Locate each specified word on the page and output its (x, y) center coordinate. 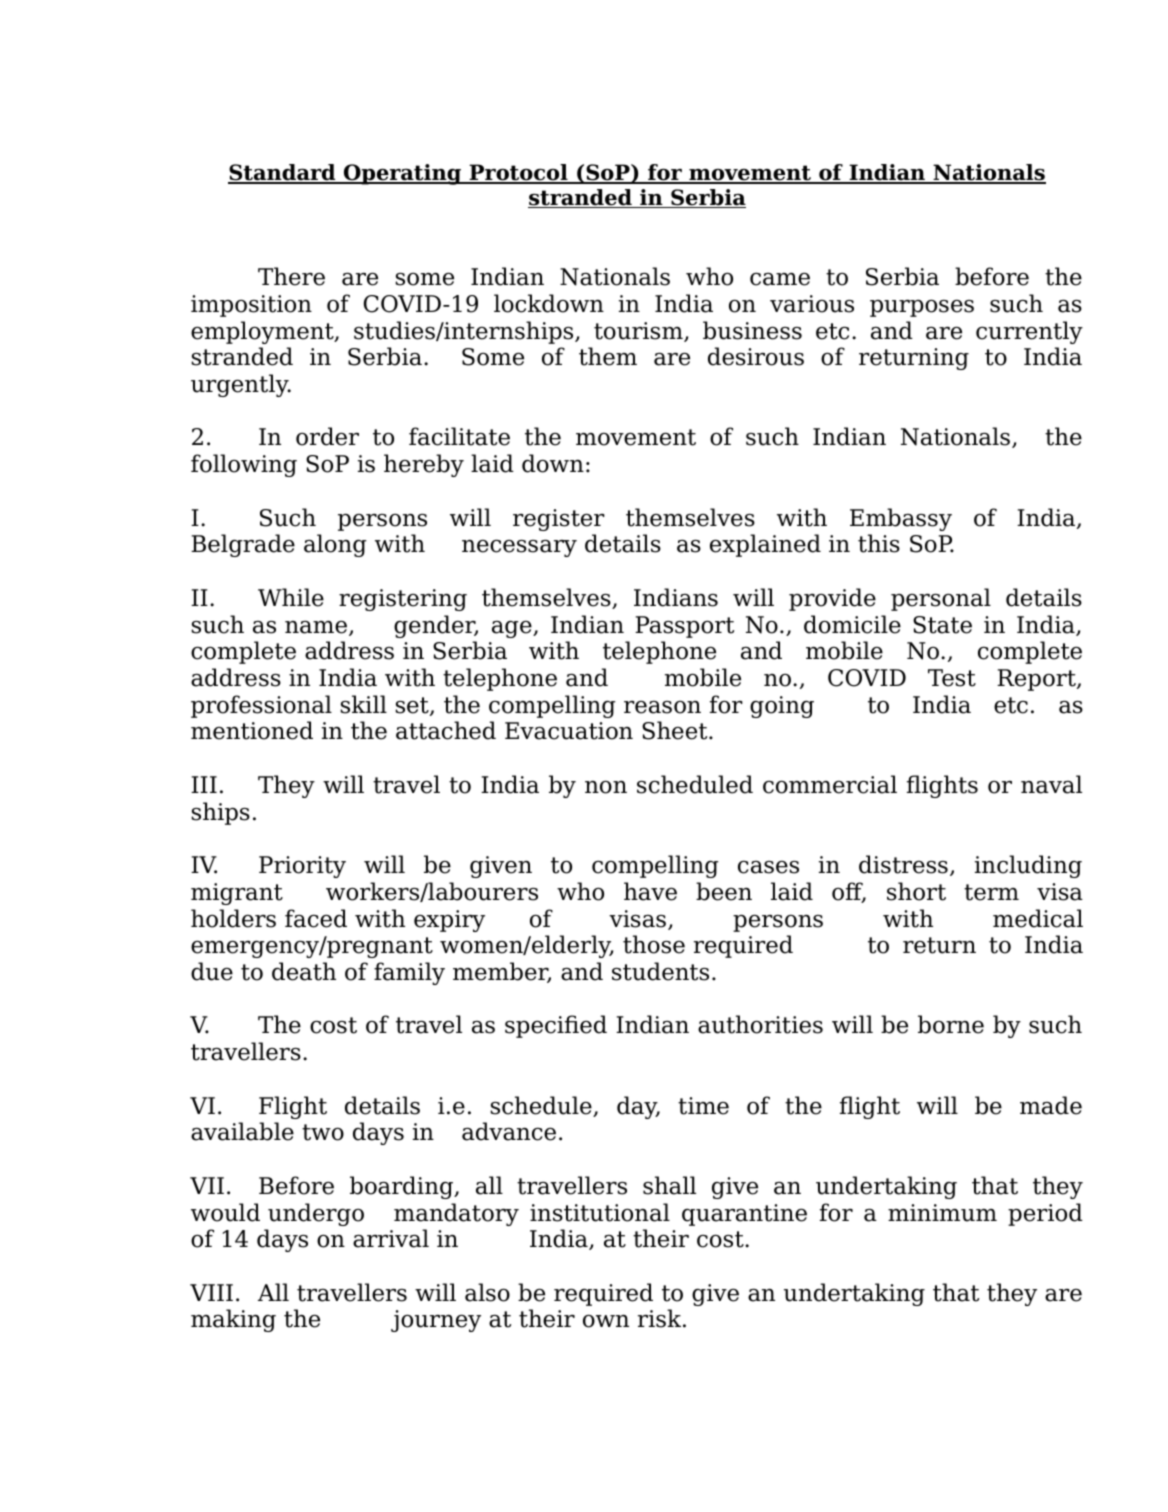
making (233, 1320)
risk (661, 1318)
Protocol (518, 174)
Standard (283, 174)
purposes (922, 308)
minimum (942, 1213)
